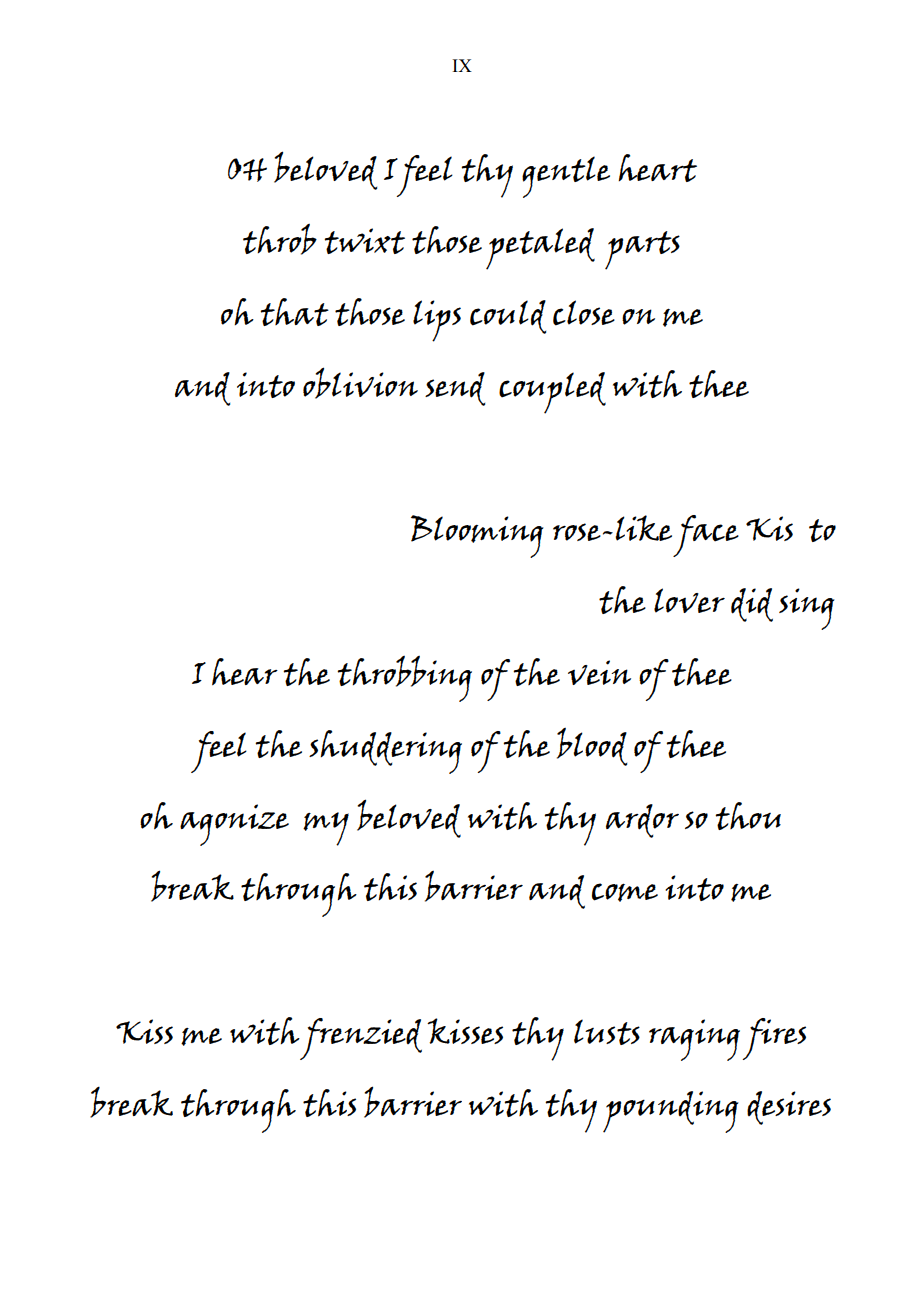  I want to click on Blooming, so click(477, 536).
